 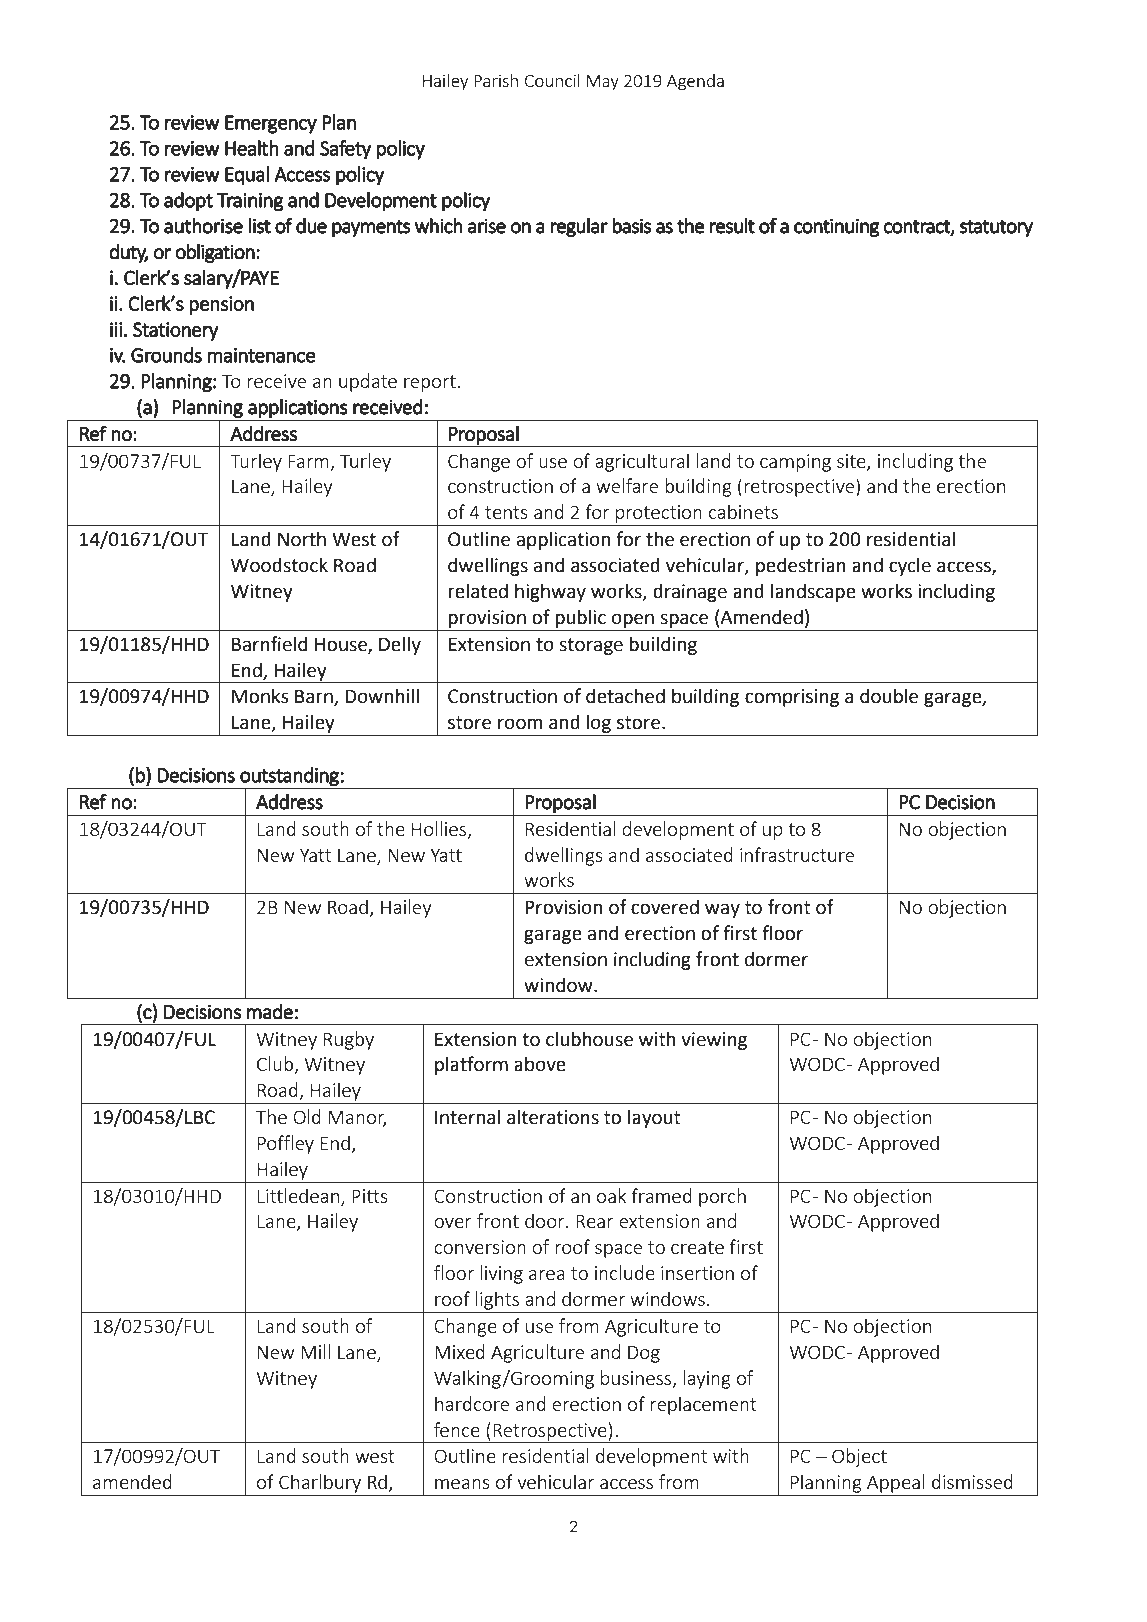 What do you see at coordinates (552, 80) in the screenshot?
I see `Council` at bounding box center [552, 80].
